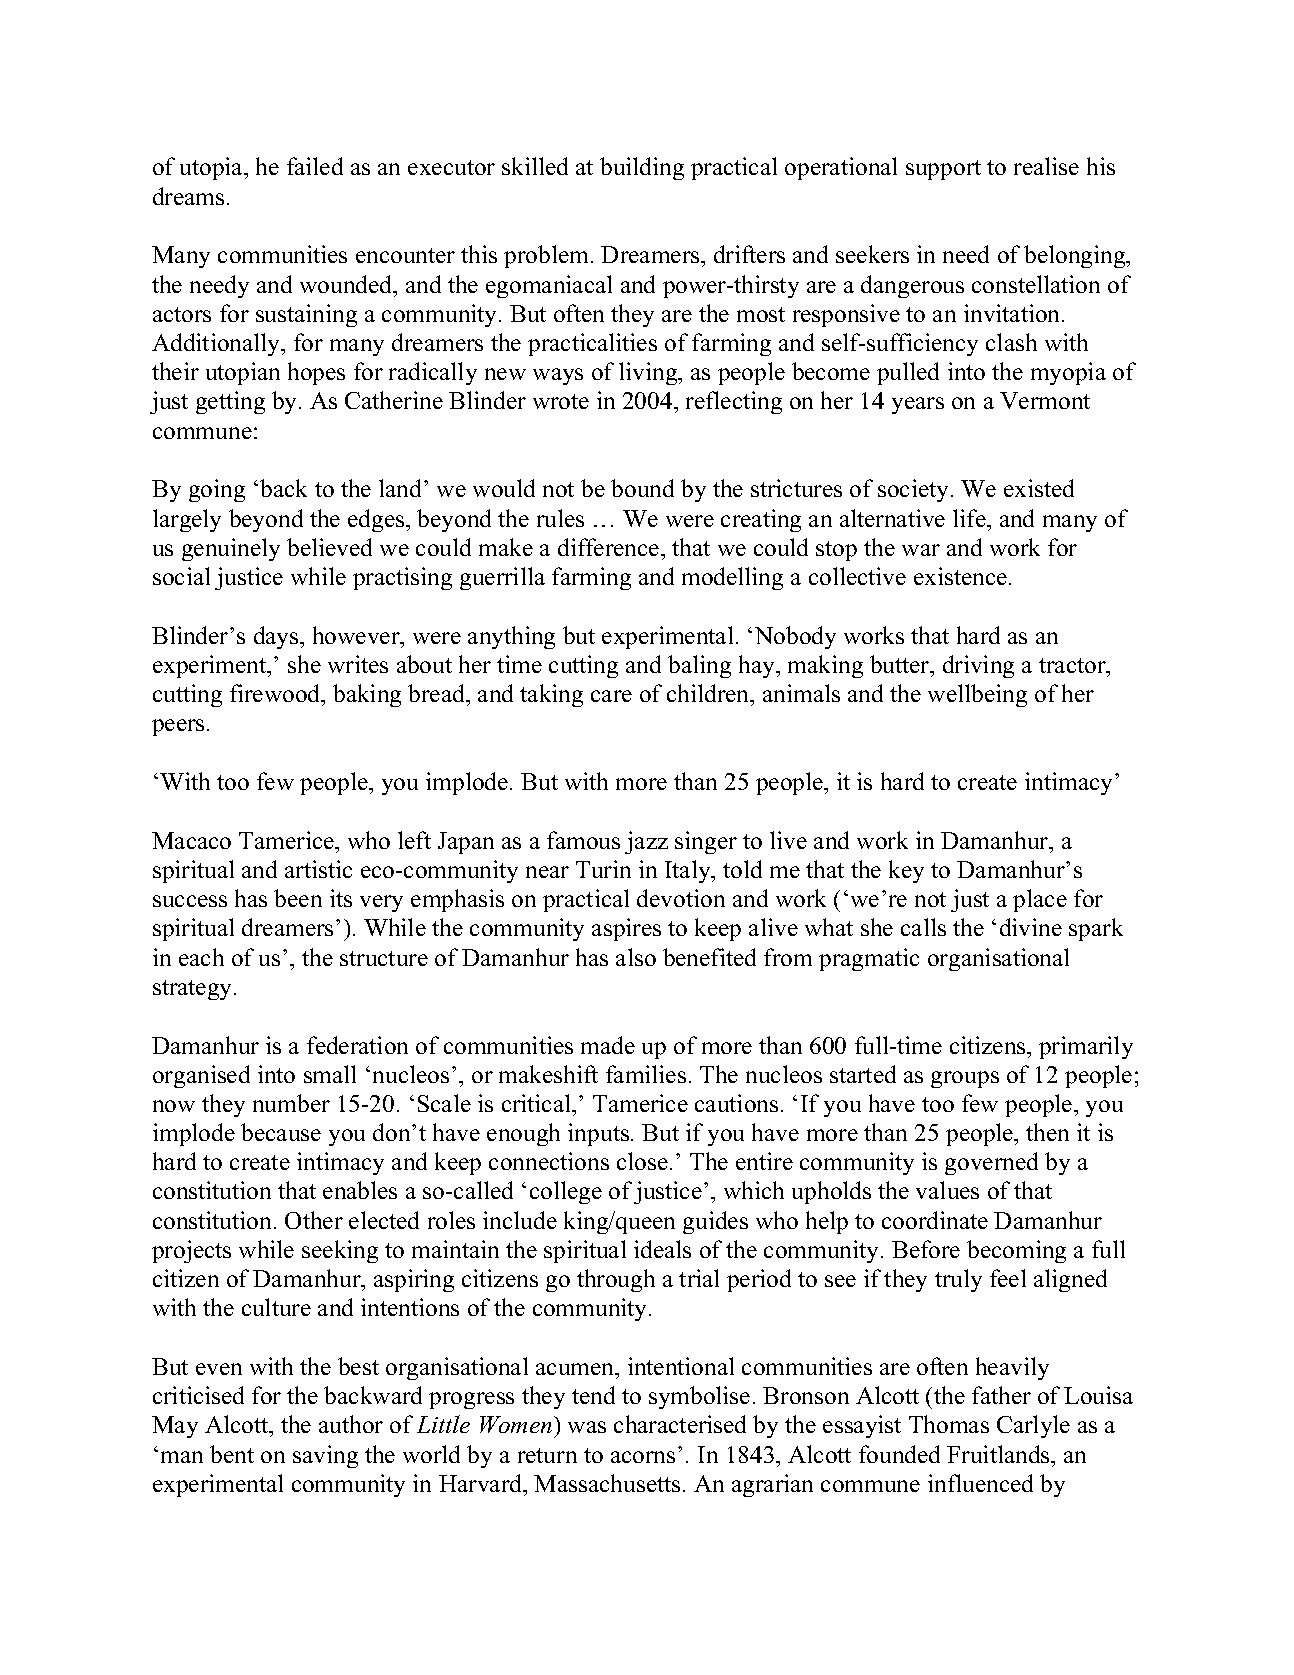  What do you see at coordinates (680, 1424) in the screenshot?
I see `characterised` at bounding box center [680, 1424].
